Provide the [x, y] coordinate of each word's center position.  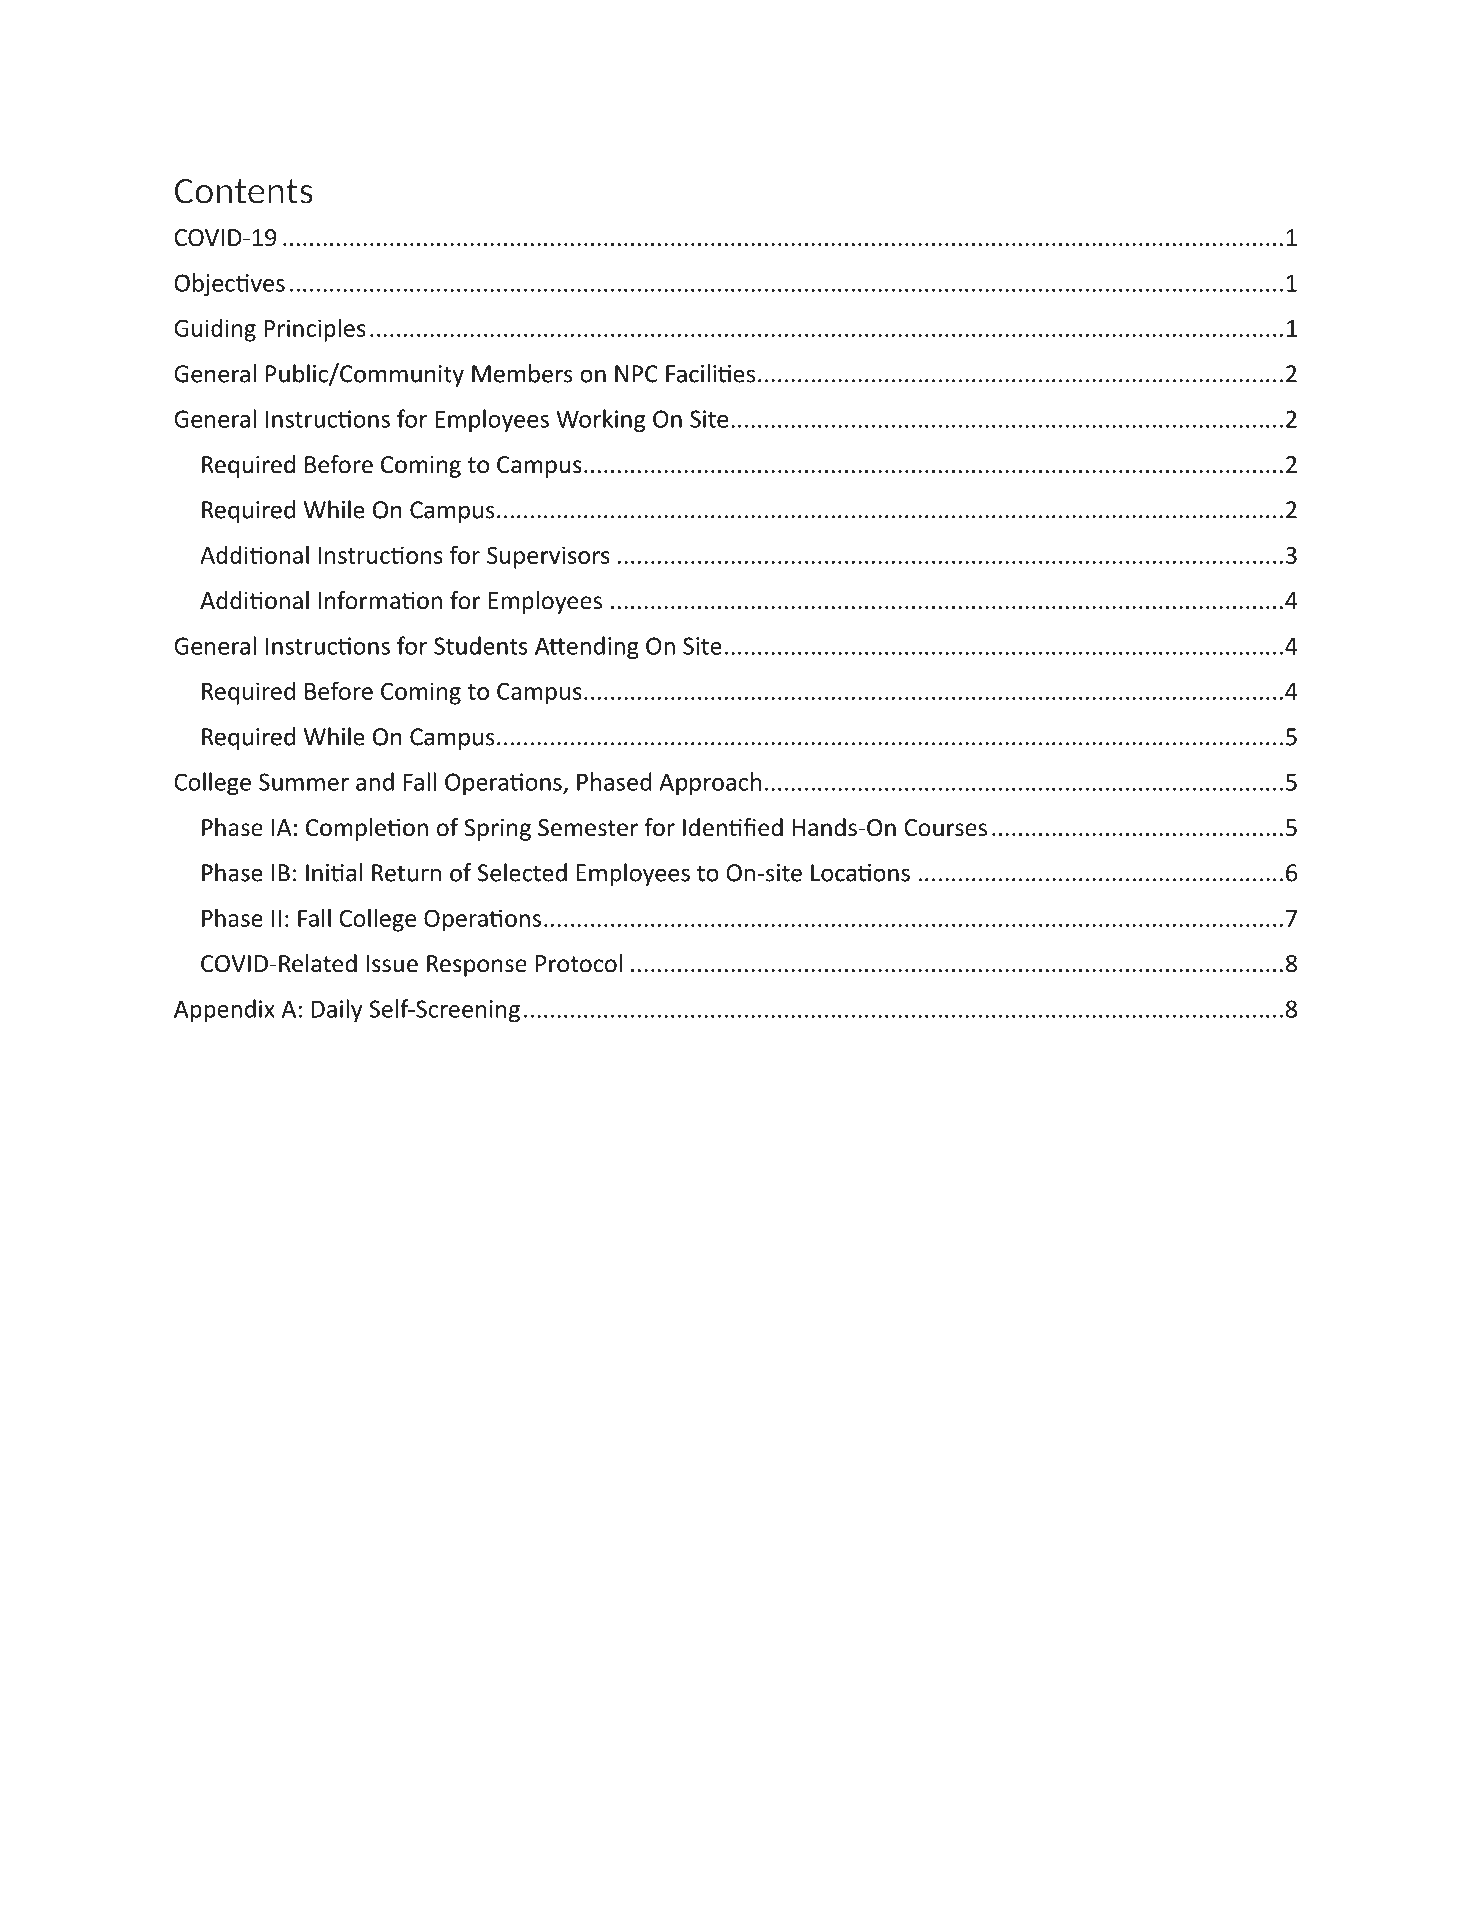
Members [522, 373]
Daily [336, 1010]
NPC [636, 374]
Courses [945, 828]
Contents [244, 191]
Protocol [579, 963]
